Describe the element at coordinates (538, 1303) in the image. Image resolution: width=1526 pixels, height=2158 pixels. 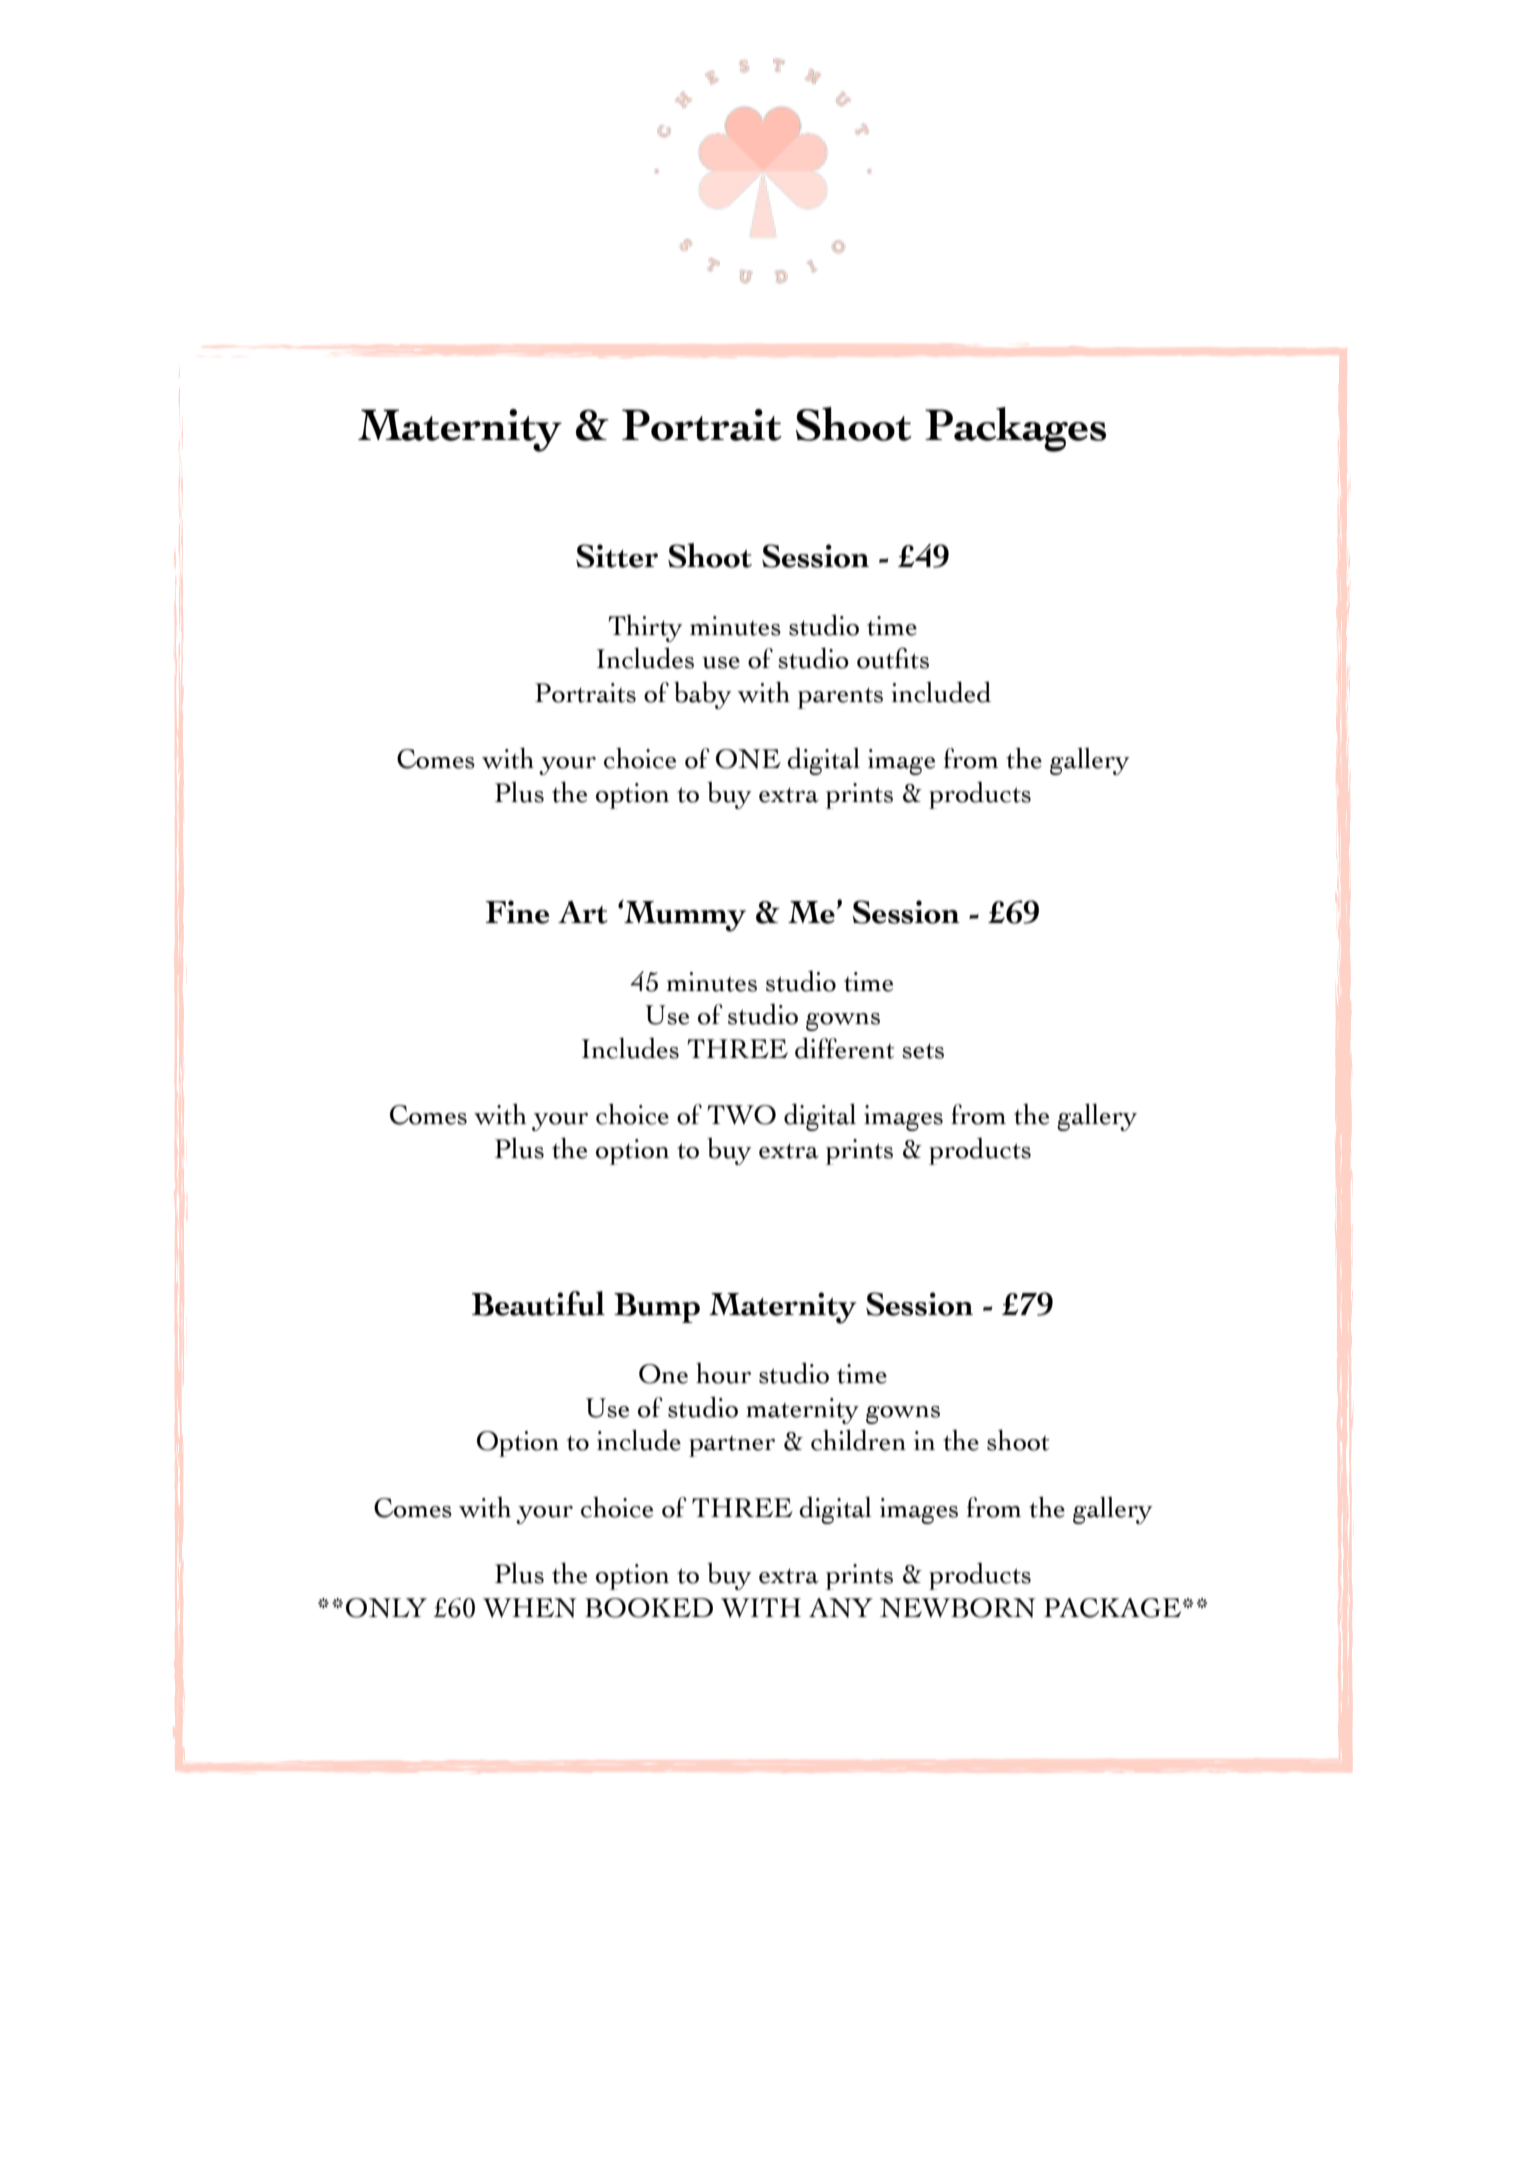
I see `Beautiful` at that location.
